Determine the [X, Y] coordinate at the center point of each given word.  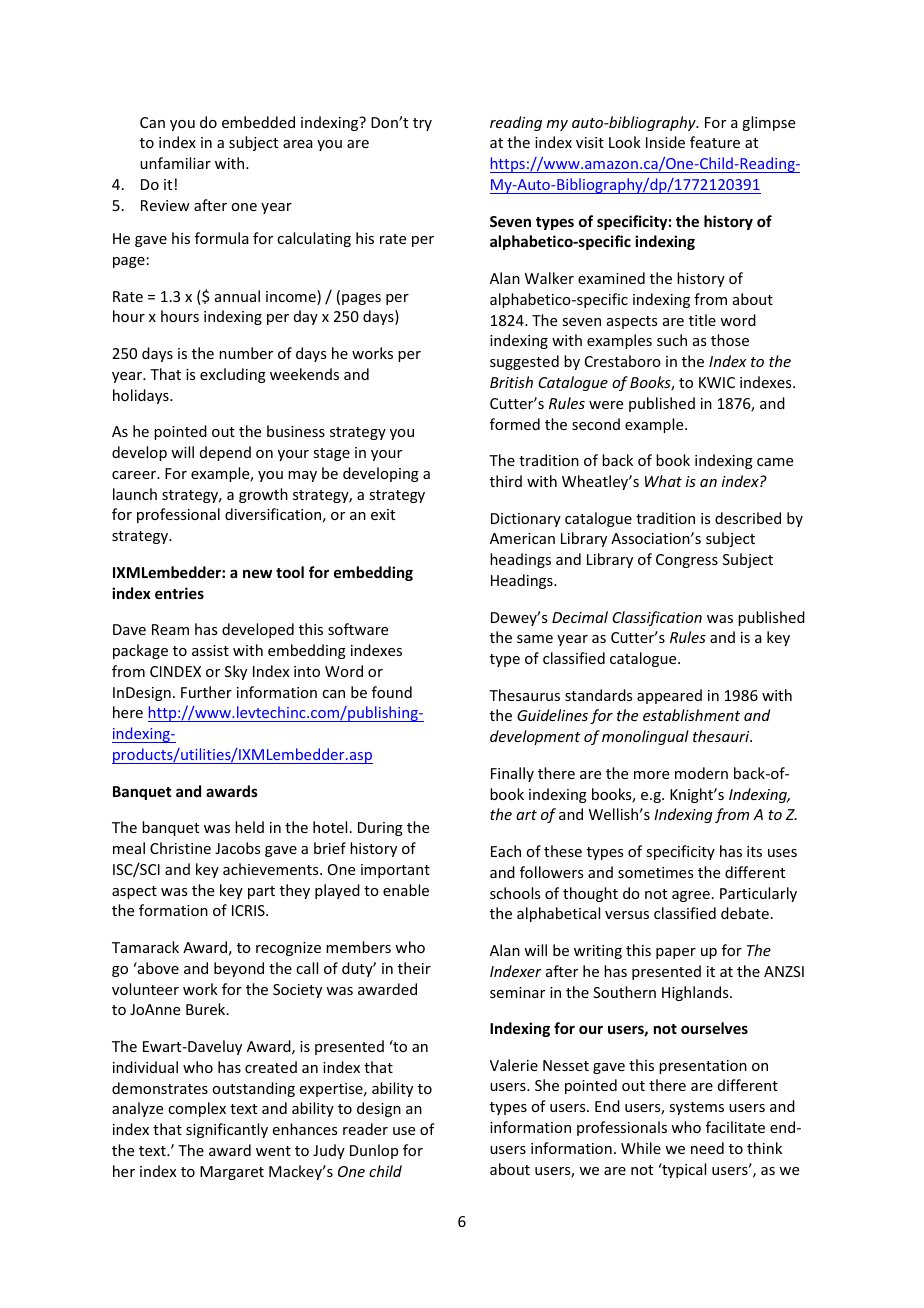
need [707, 1148]
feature [715, 142]
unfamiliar [175, 163]
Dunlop [374, 1151]
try [422, 124]
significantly [227, 1130]
